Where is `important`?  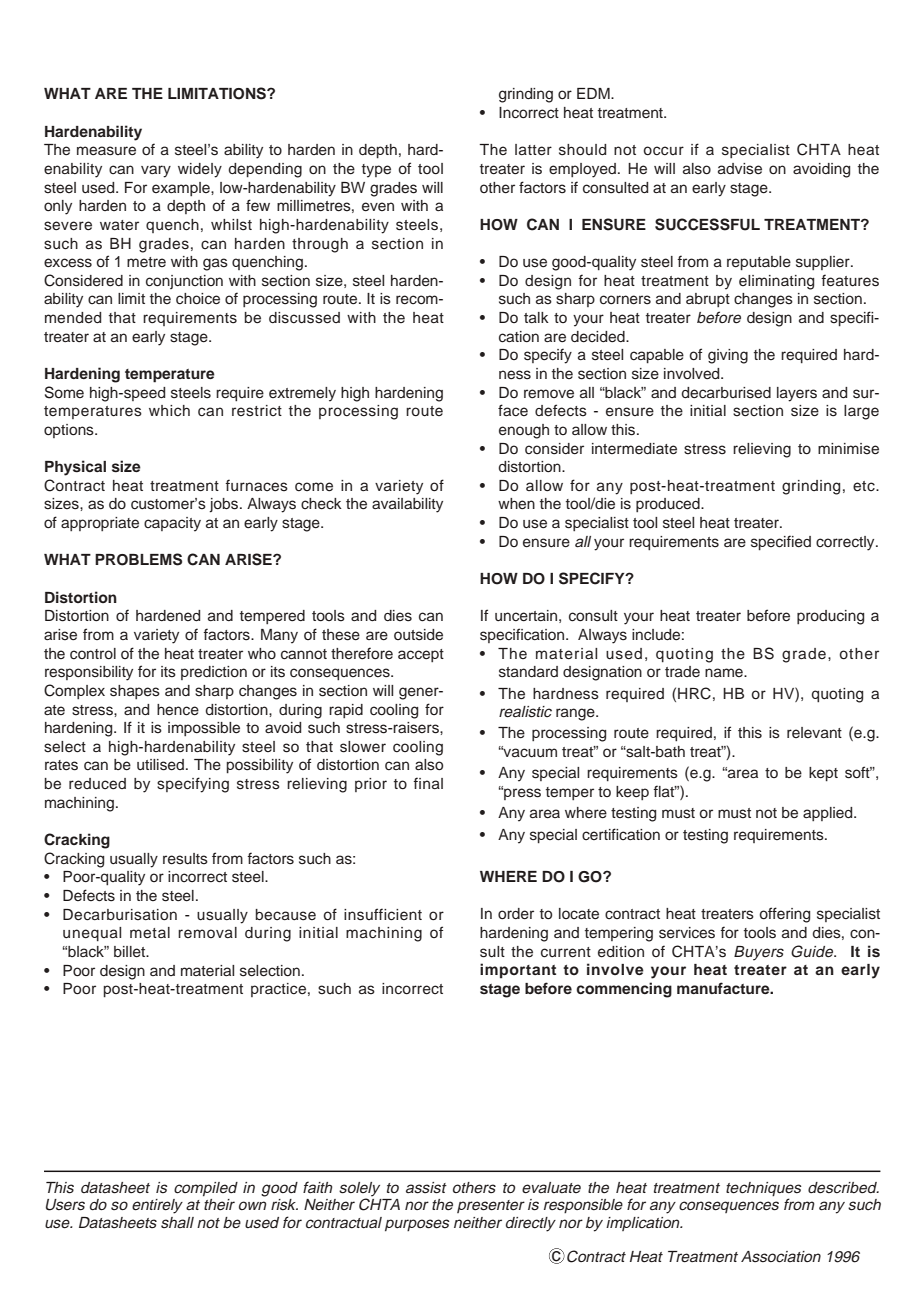 important is located at coordinates (518, 971).
